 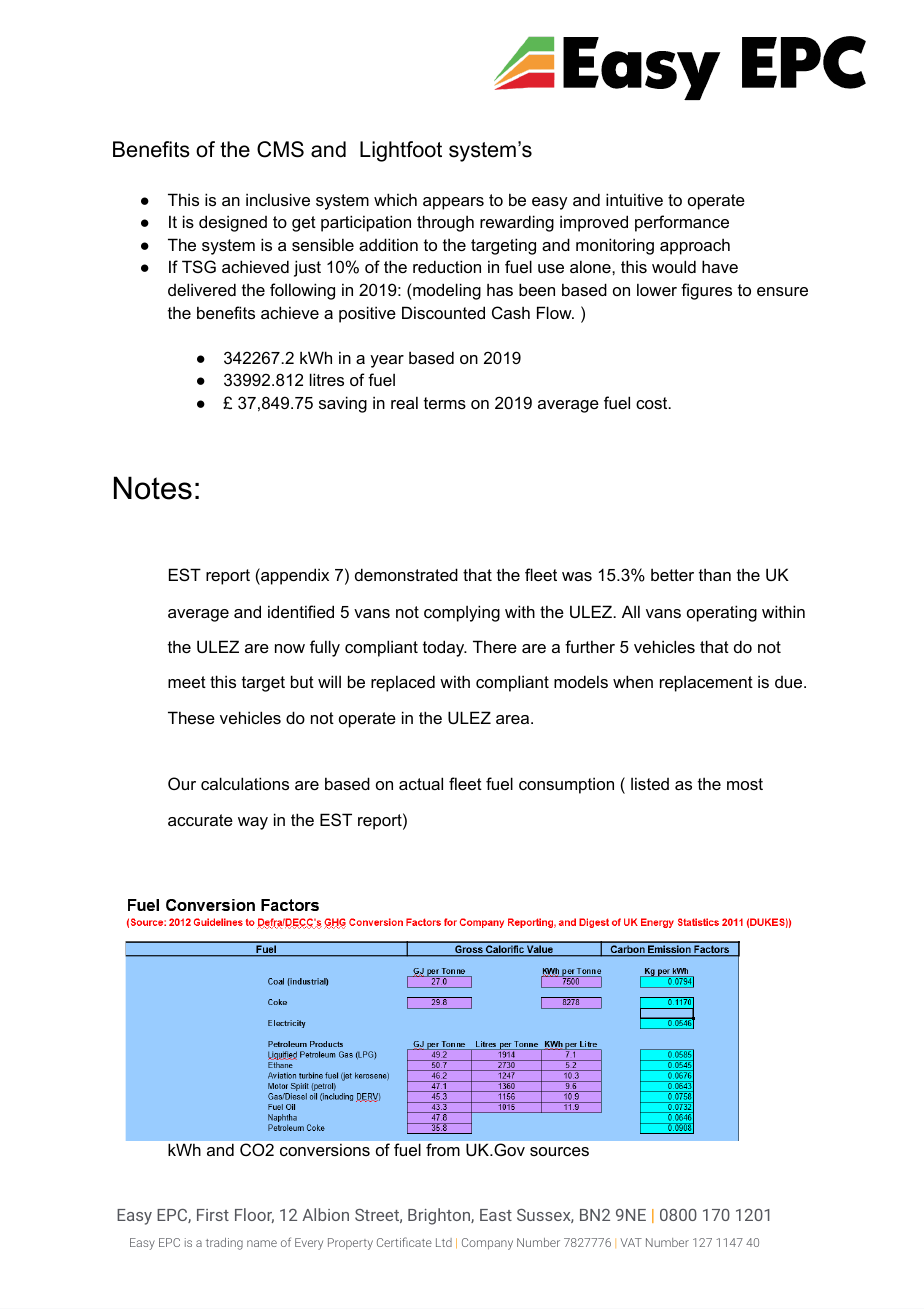 I want to click on accurate, so click(x=200, y=820).
